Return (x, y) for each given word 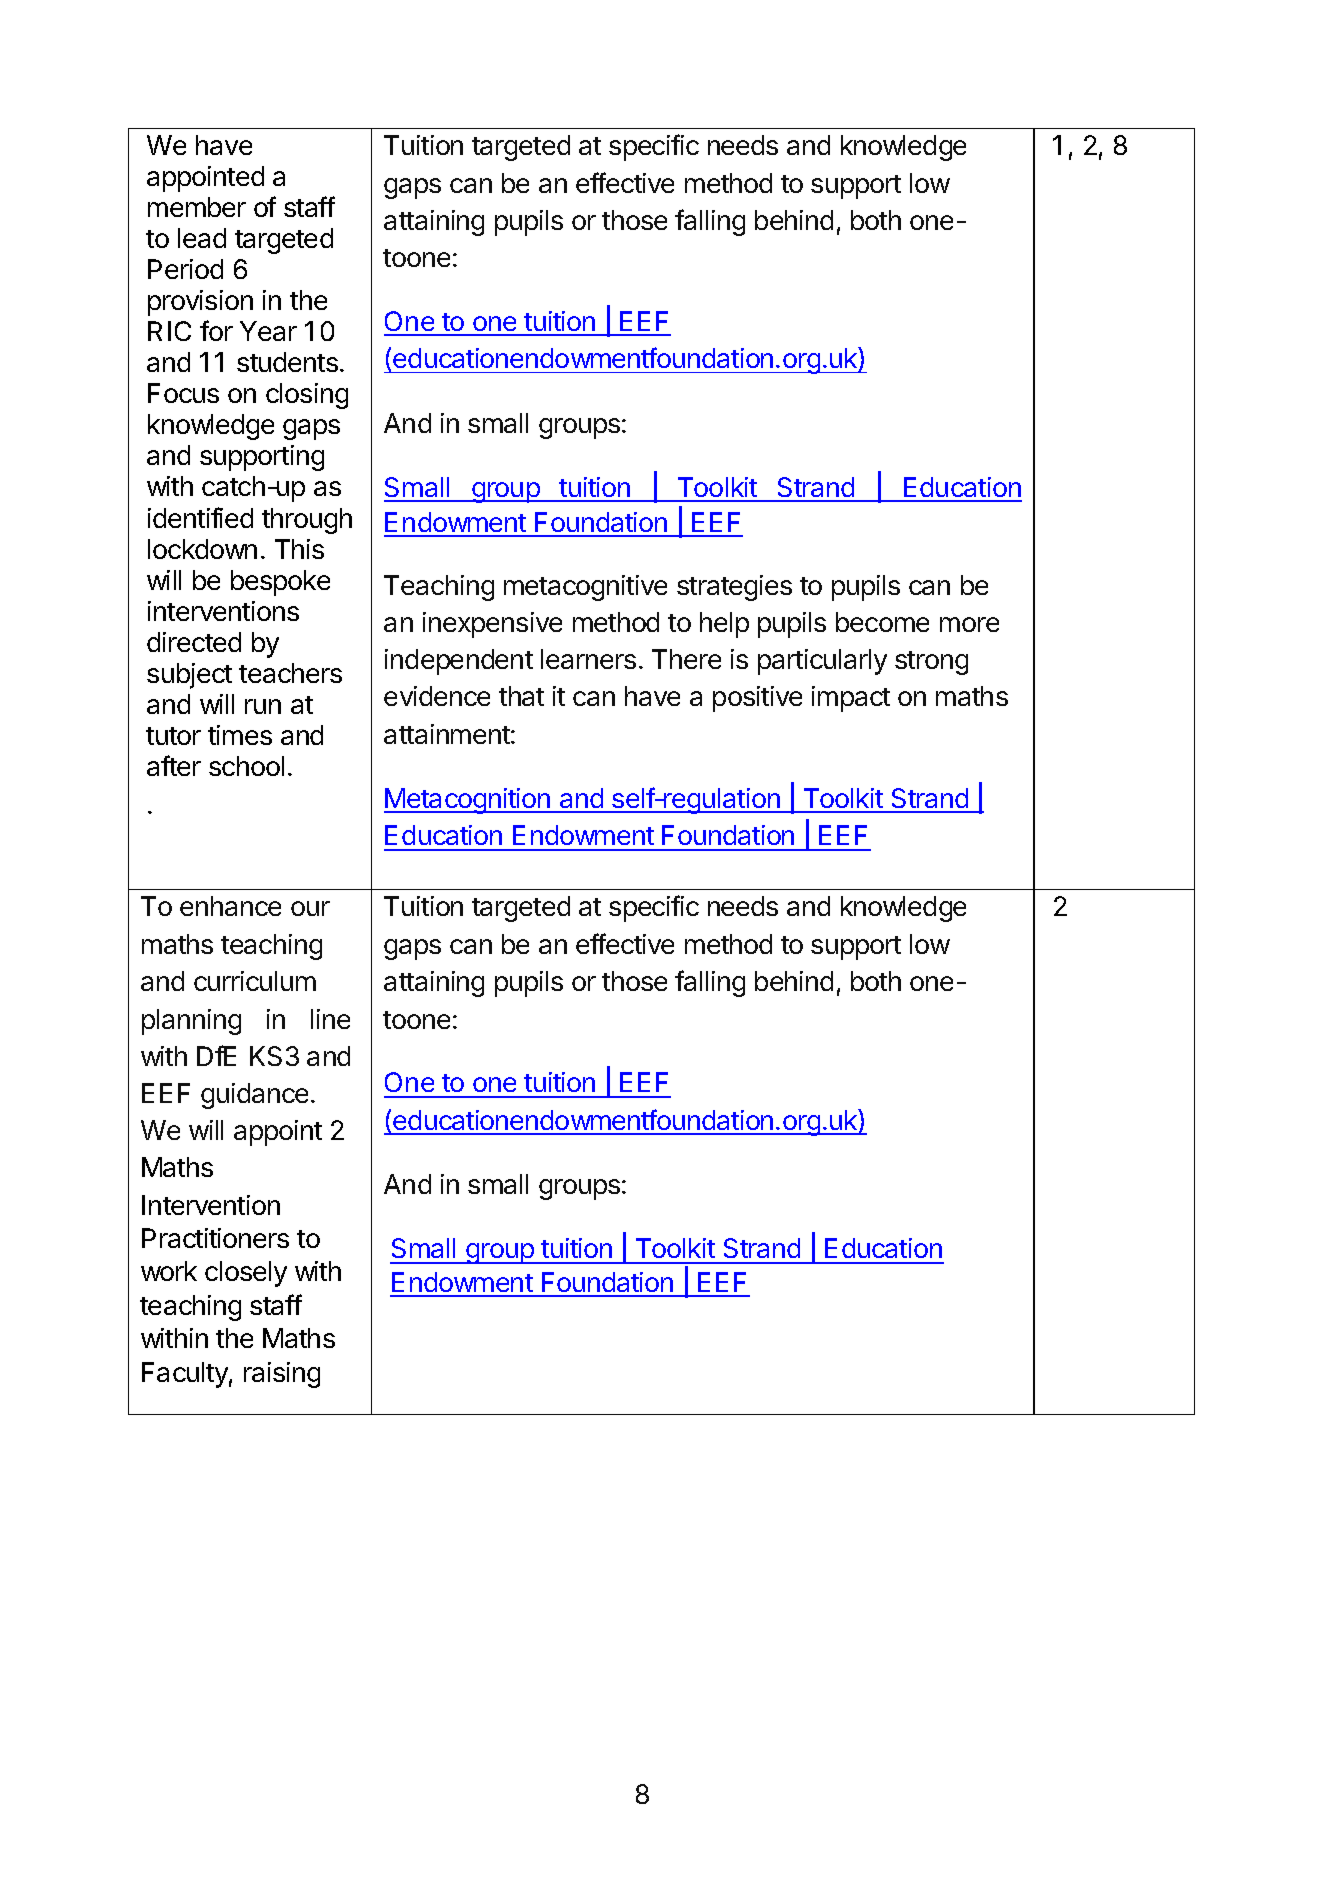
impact (851, 699)
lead (202, 238)
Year (268, 331)
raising (282, 1375)
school (246, 766)
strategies (734, 588)
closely (246, 1274)
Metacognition (468, 801)
